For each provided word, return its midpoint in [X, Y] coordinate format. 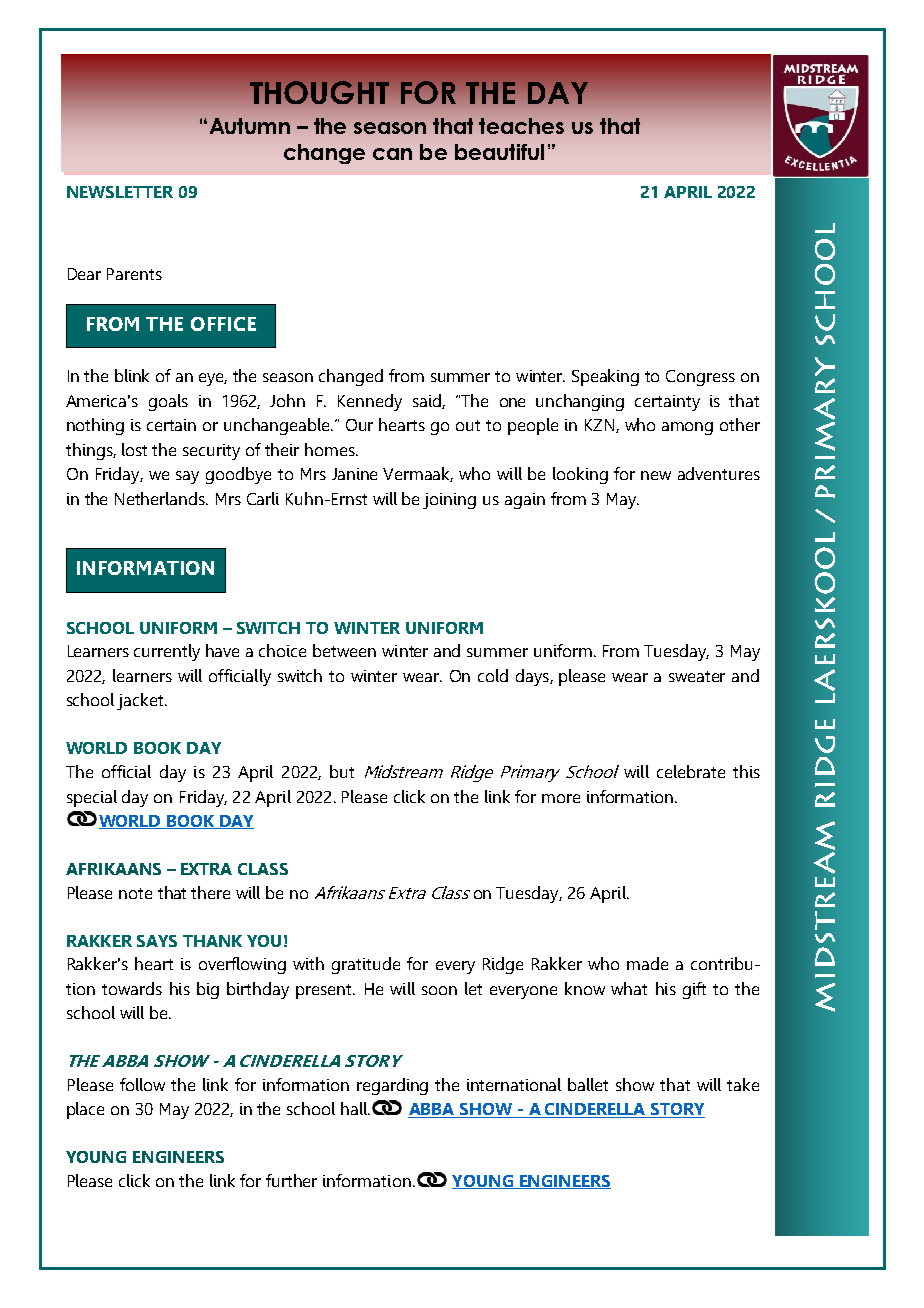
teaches [521, 126]
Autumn [250, 126]
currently [167, 652]
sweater [697, 676]
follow [142, 1084]
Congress [700, 378]
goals [168, 402]
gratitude [366, 965]
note [135, 893]
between [344, 650]
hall [355, 1108]
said [428, 401]
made [647, 963]
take [743, 1084]
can [392, 154]
